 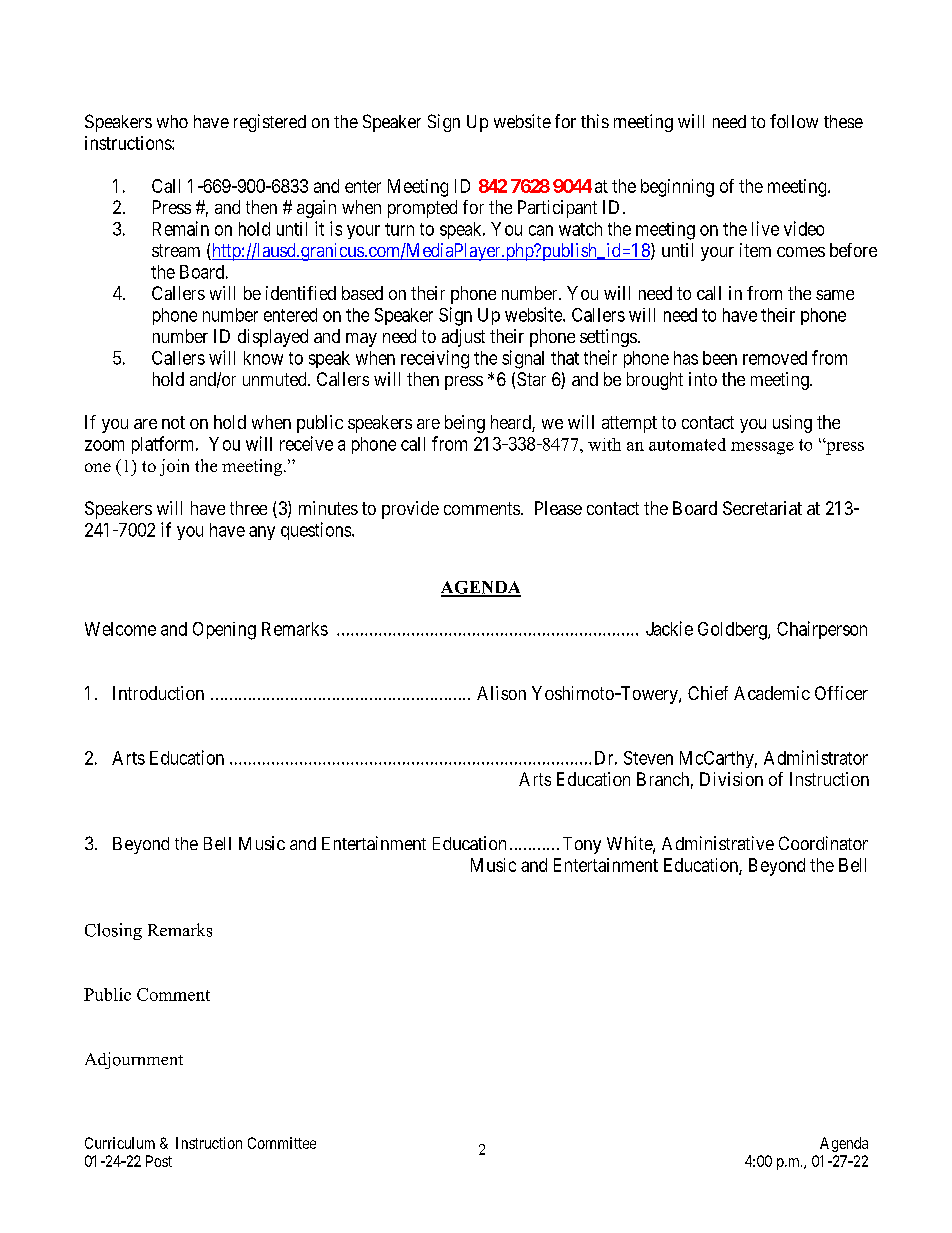 I want to click on not, so click(x=173, y=422).
